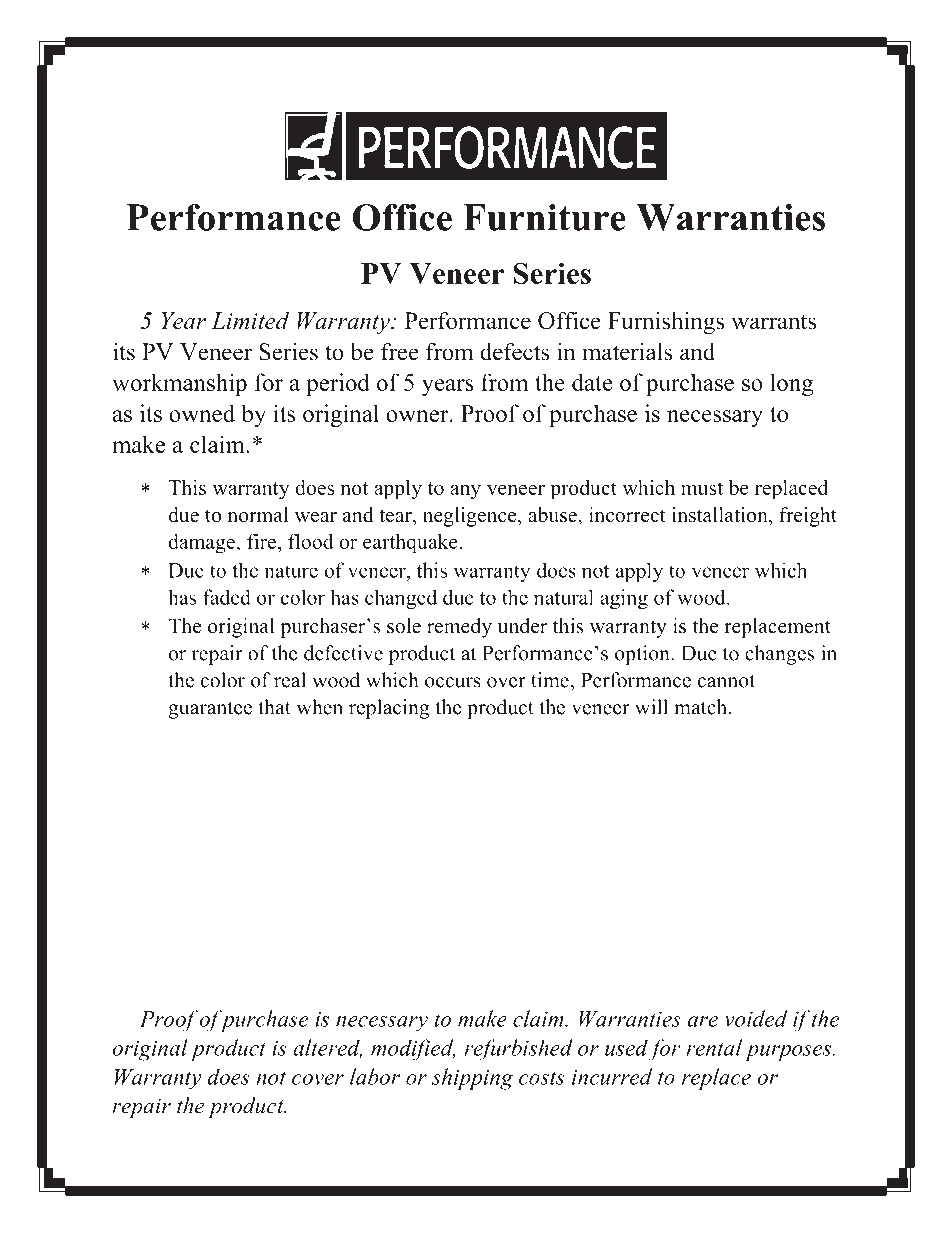 The height and width of the page is (1233, 952). Describe the element at coordinates (290, 680) in the page. I see `real` at that location.
